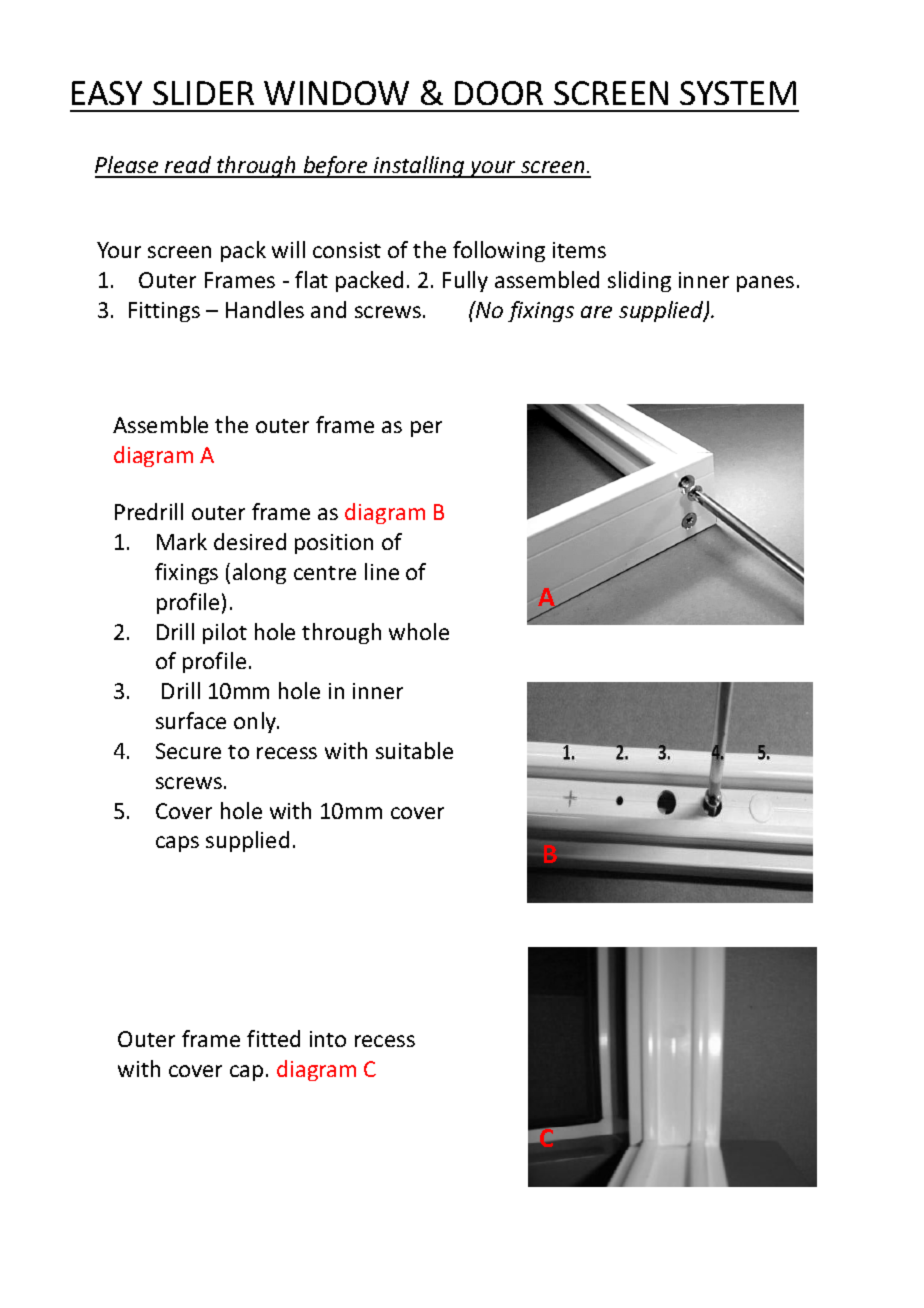 The image size is (924, 1308). I want to click on SYSTEM, so click(738, 93).
